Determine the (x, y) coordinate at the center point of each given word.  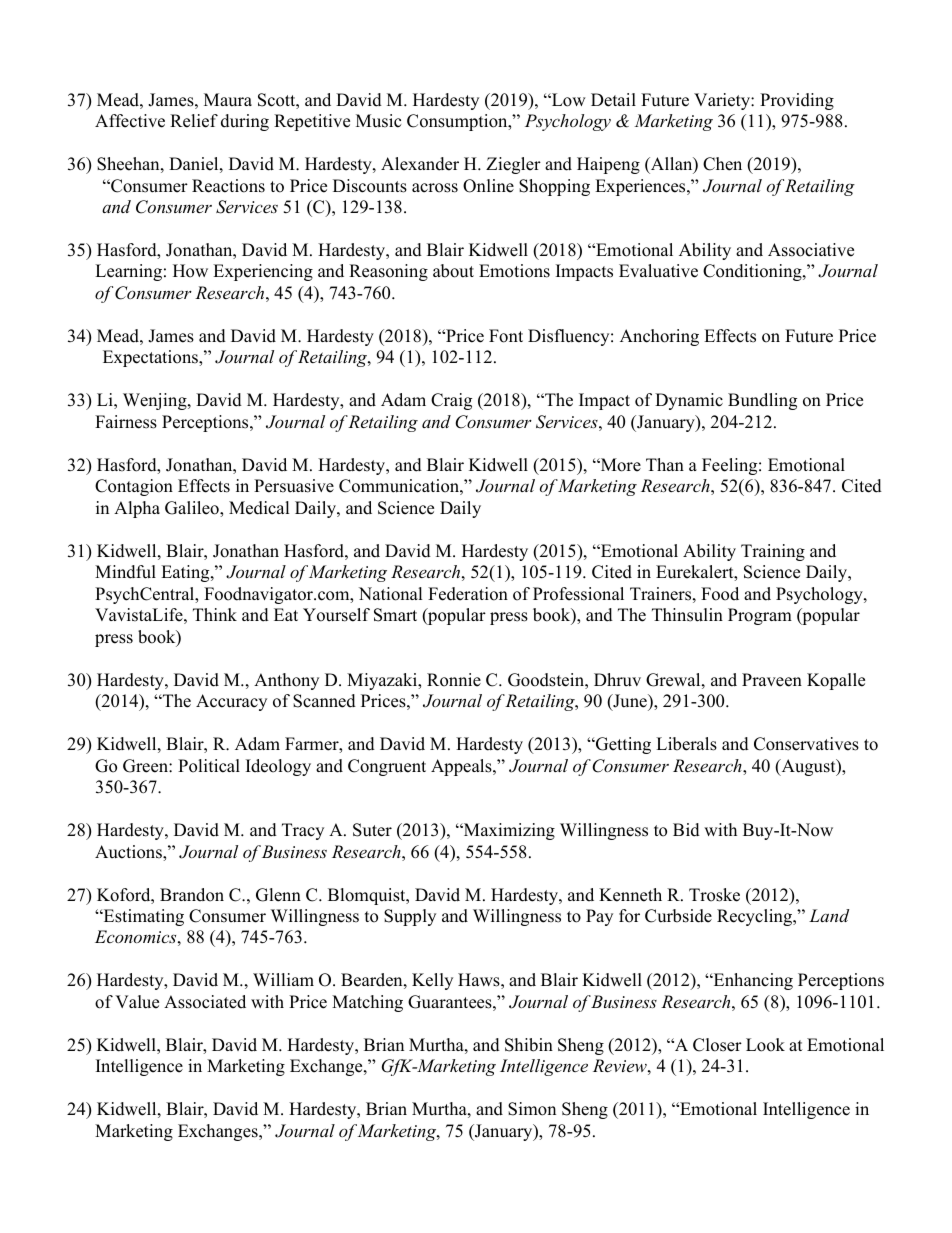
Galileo (193, 509)
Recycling (756, 917)
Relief (194, 121)
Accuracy (231, 702)
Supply (410, 917)
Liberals (686, 744)
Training (773, 552)
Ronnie (454, 680)
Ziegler (513, 165)
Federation (468, 594)
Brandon (192, 895)
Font (506, 336)
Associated (205, 1002)
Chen (722, 164)
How (190, 271)
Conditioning (753, 272)
